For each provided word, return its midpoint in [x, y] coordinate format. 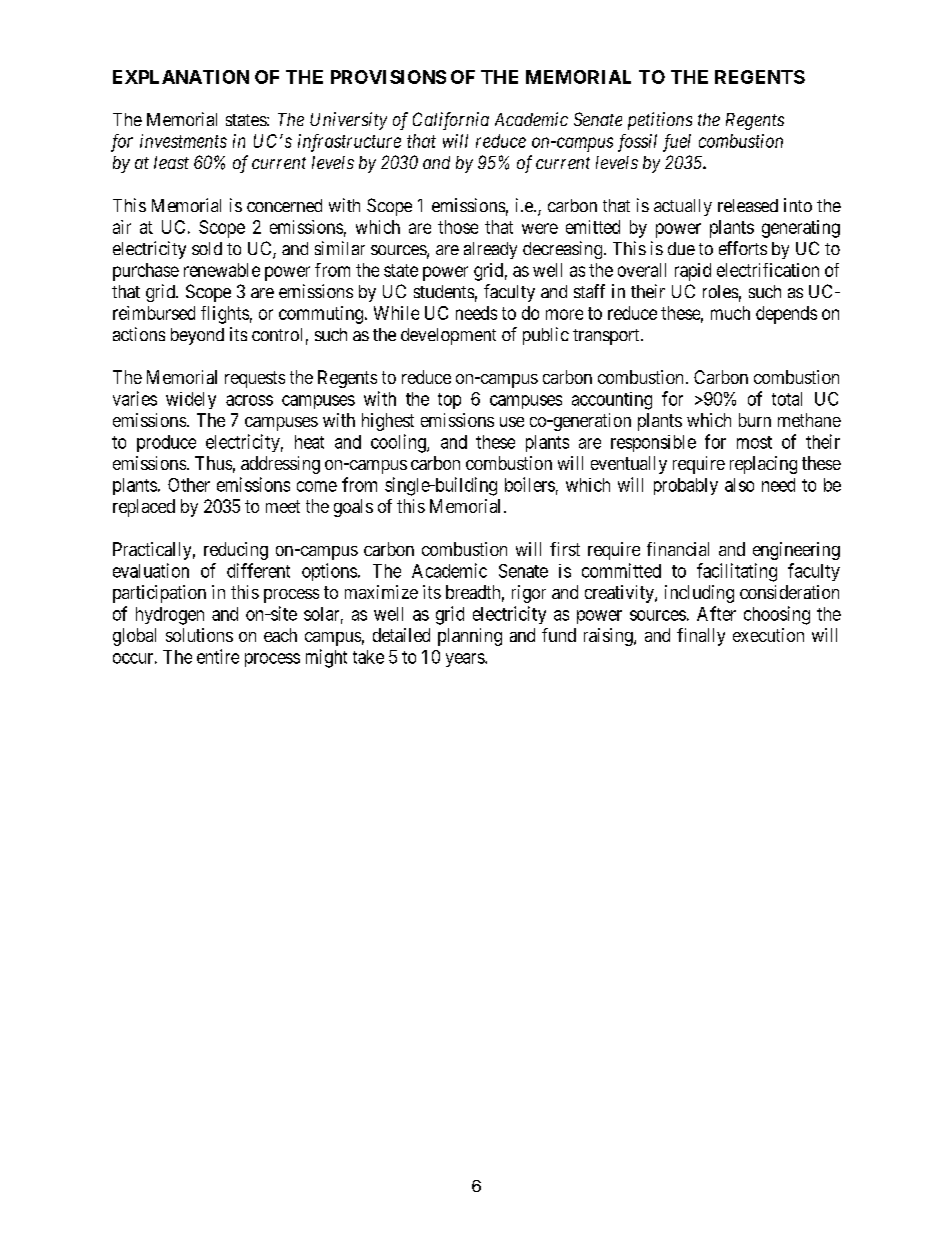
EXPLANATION [181, 77]
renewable [222, 270]
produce [166, 443]
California [451, 121]
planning [470, 637]
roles [720, 291]
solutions [199, 635]
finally [701, 637]
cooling [399, 443]
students [444, 291]
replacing [763, 465]
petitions [660, 121]
